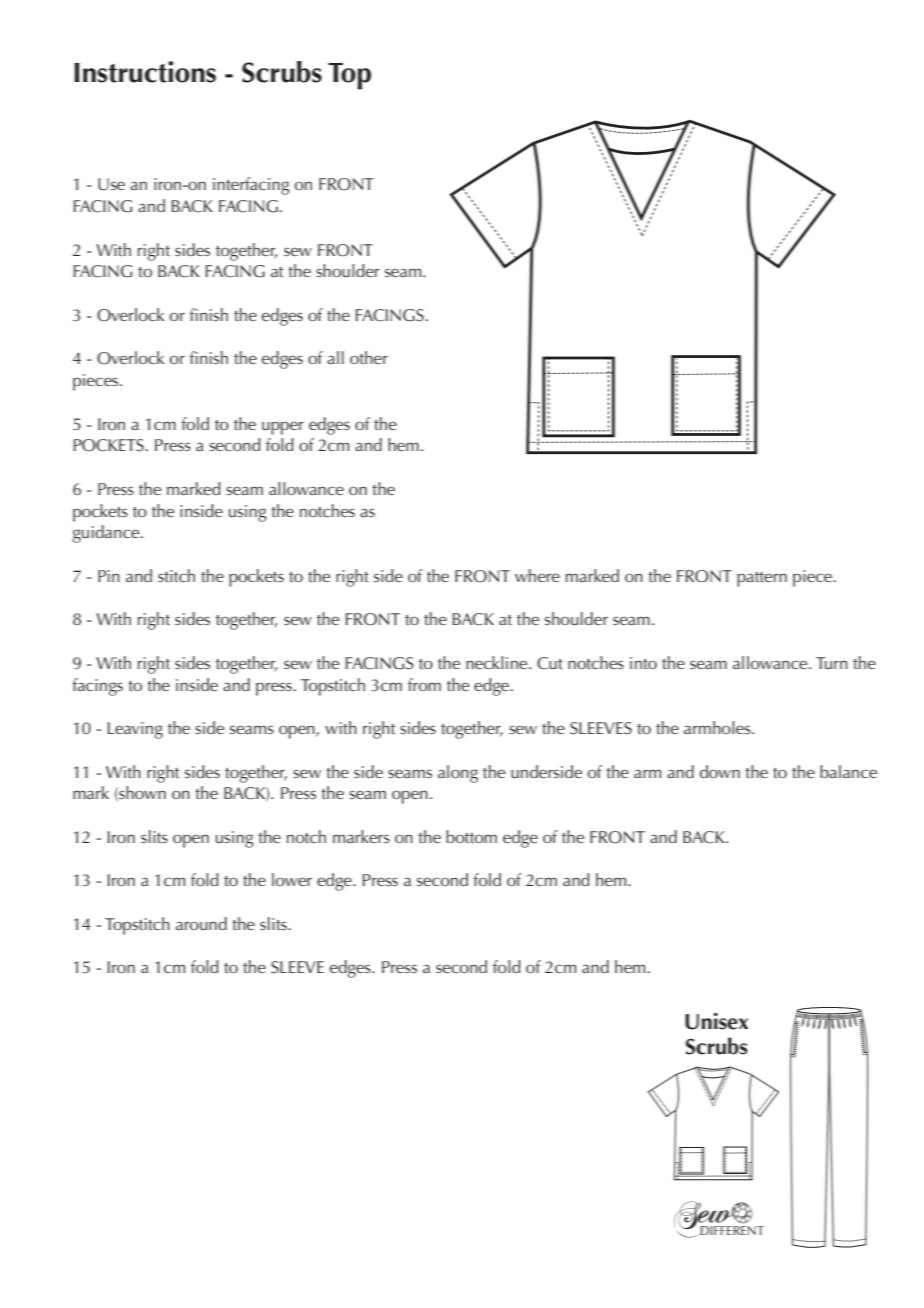 The width and height of the document is (924, 1308). Describe the element at coordinates (283, 428) in the document. I see `upper` at that location.
